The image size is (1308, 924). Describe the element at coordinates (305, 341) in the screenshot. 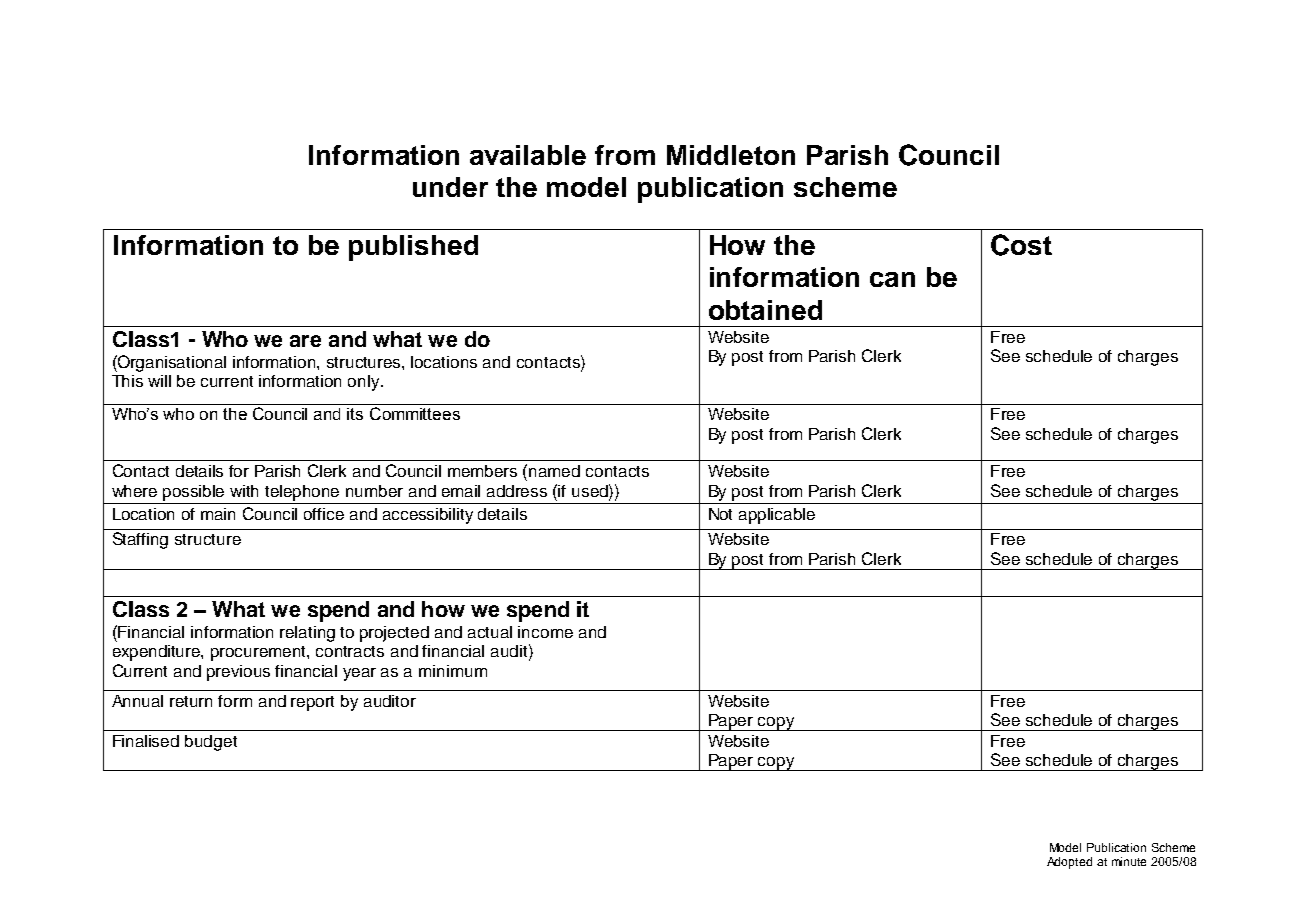

I see `are` at that location.
